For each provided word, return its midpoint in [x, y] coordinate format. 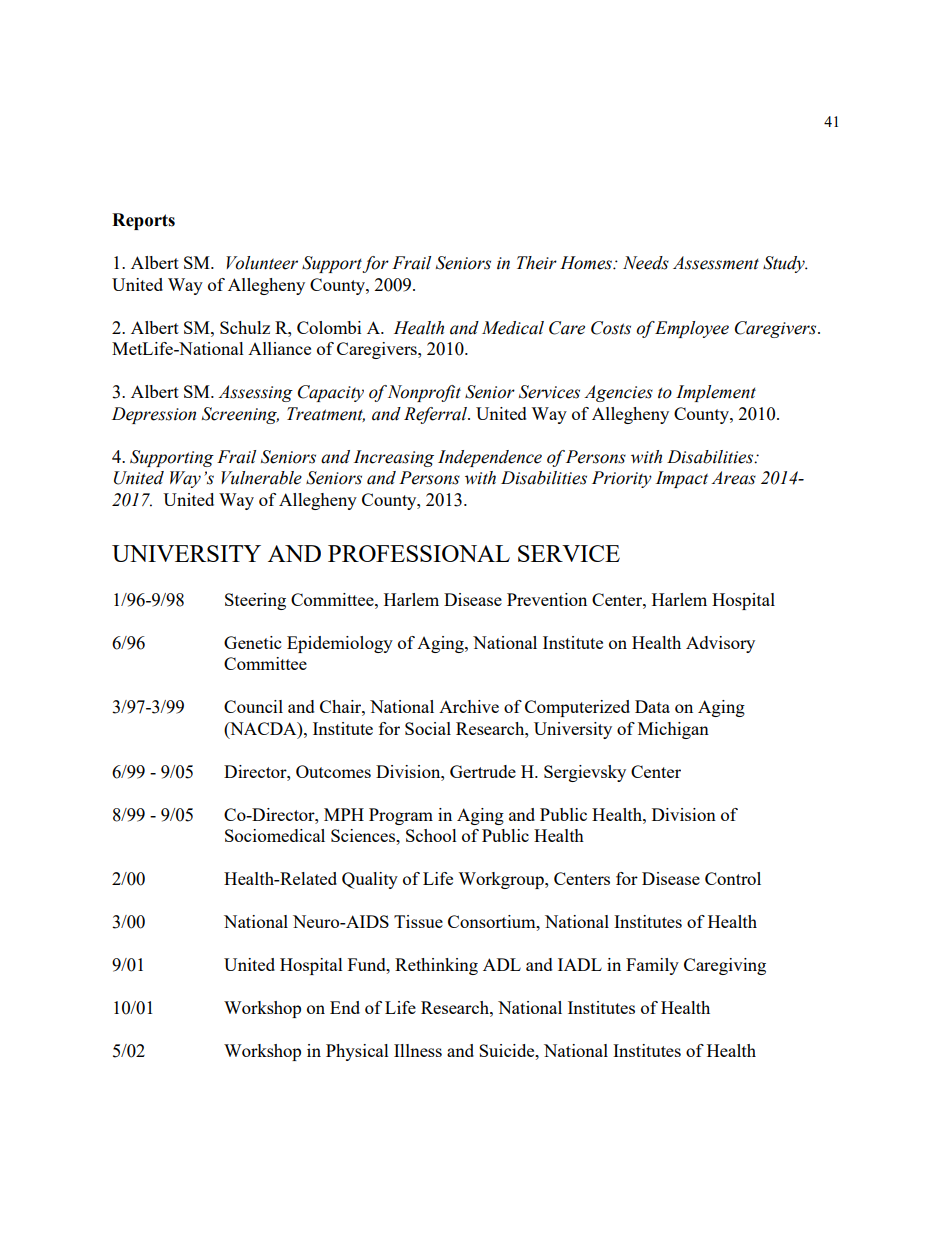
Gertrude [483, 771]
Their [537, 263]
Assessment [716, 263]
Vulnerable [261, 478]
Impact [682, 479]
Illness [418, 1050]
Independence [490, 458]
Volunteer [262, 263]
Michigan [673, 730]
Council [253, 706]
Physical [357, 1052]
